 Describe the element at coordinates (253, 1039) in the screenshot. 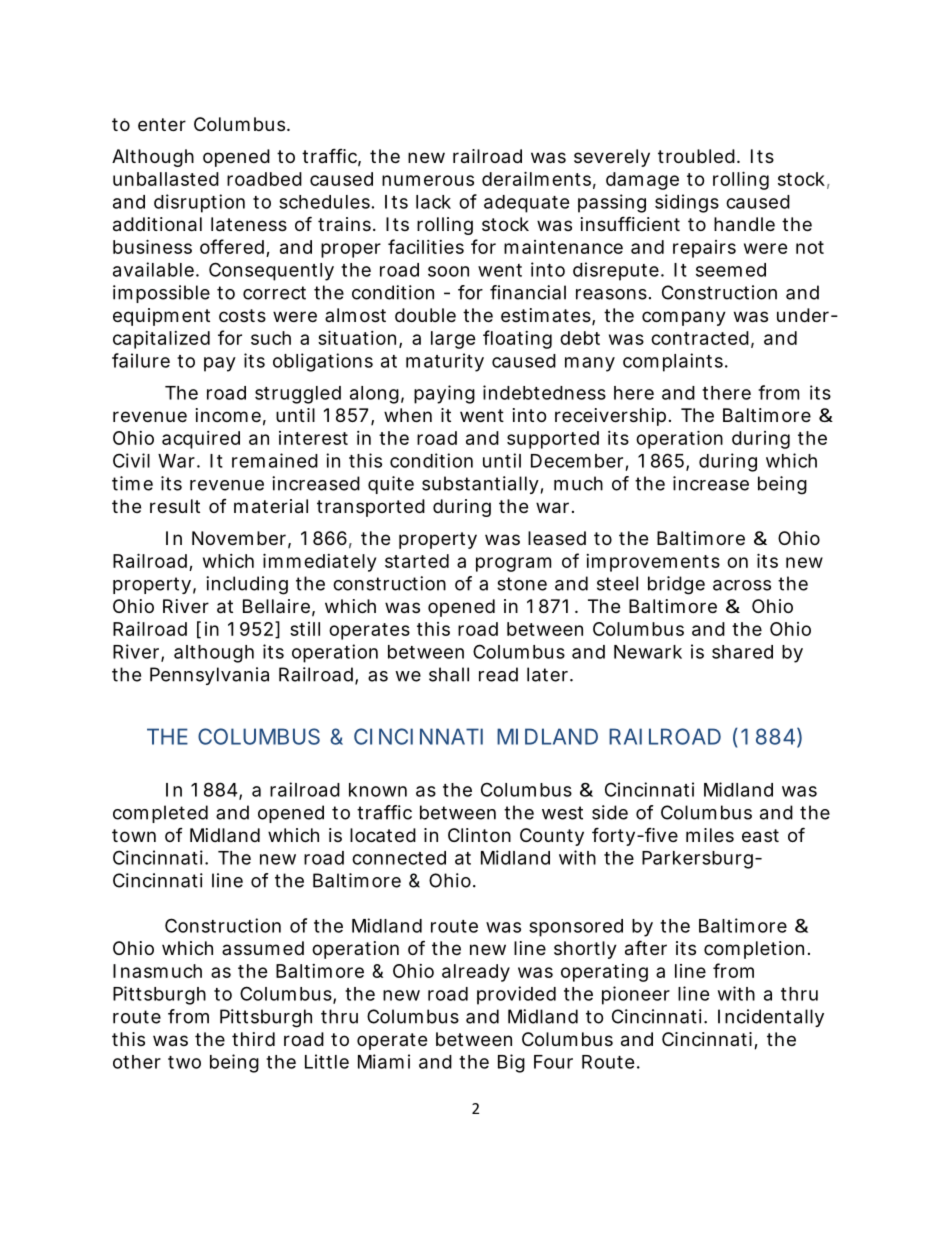

I see `third` at that location.
